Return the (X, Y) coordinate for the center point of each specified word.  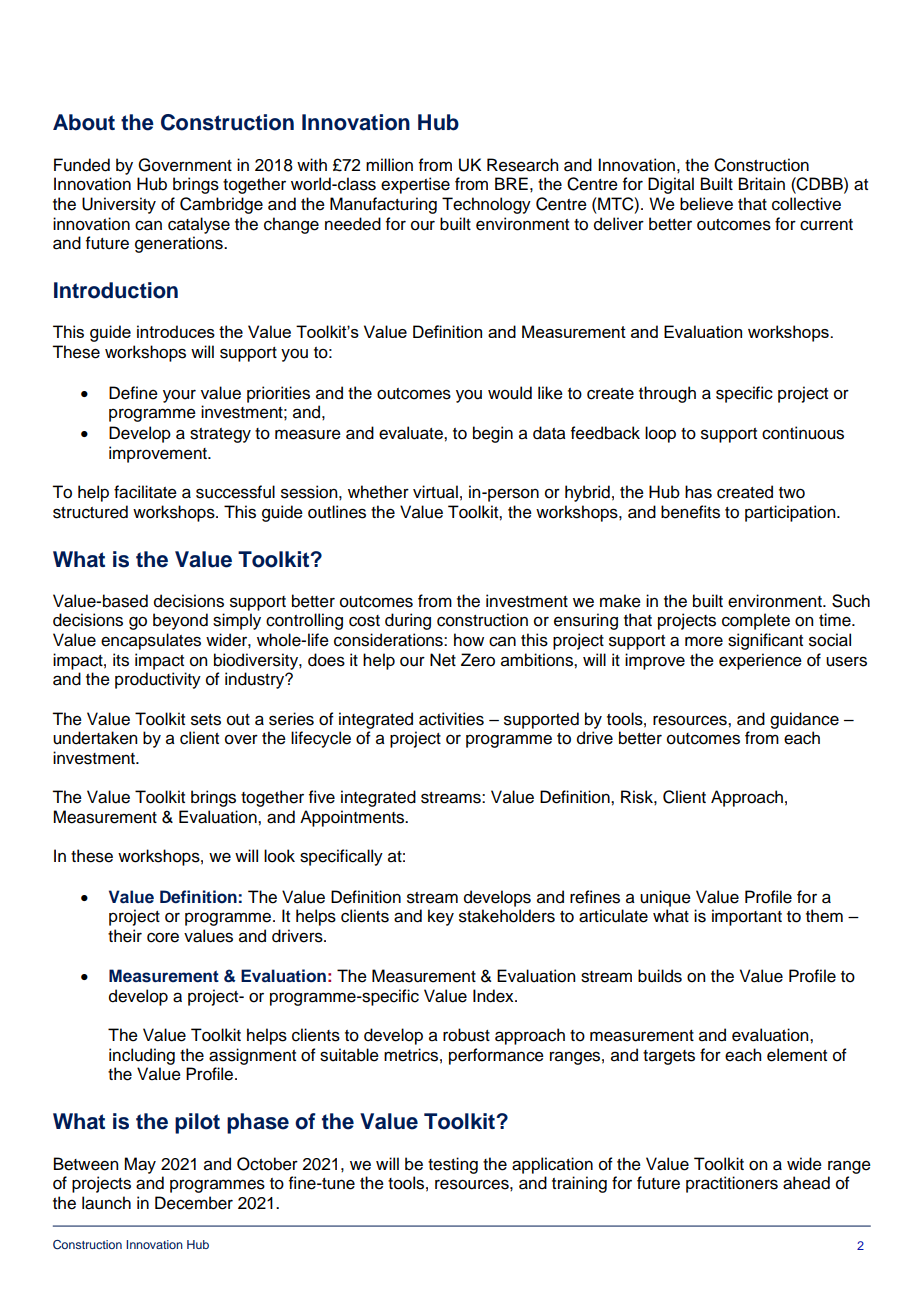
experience (760, 661)
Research (522, 165)
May (140, 1165)
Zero (478, 660)
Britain (762, 184)
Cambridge (221, 205)
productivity (158, 680)
